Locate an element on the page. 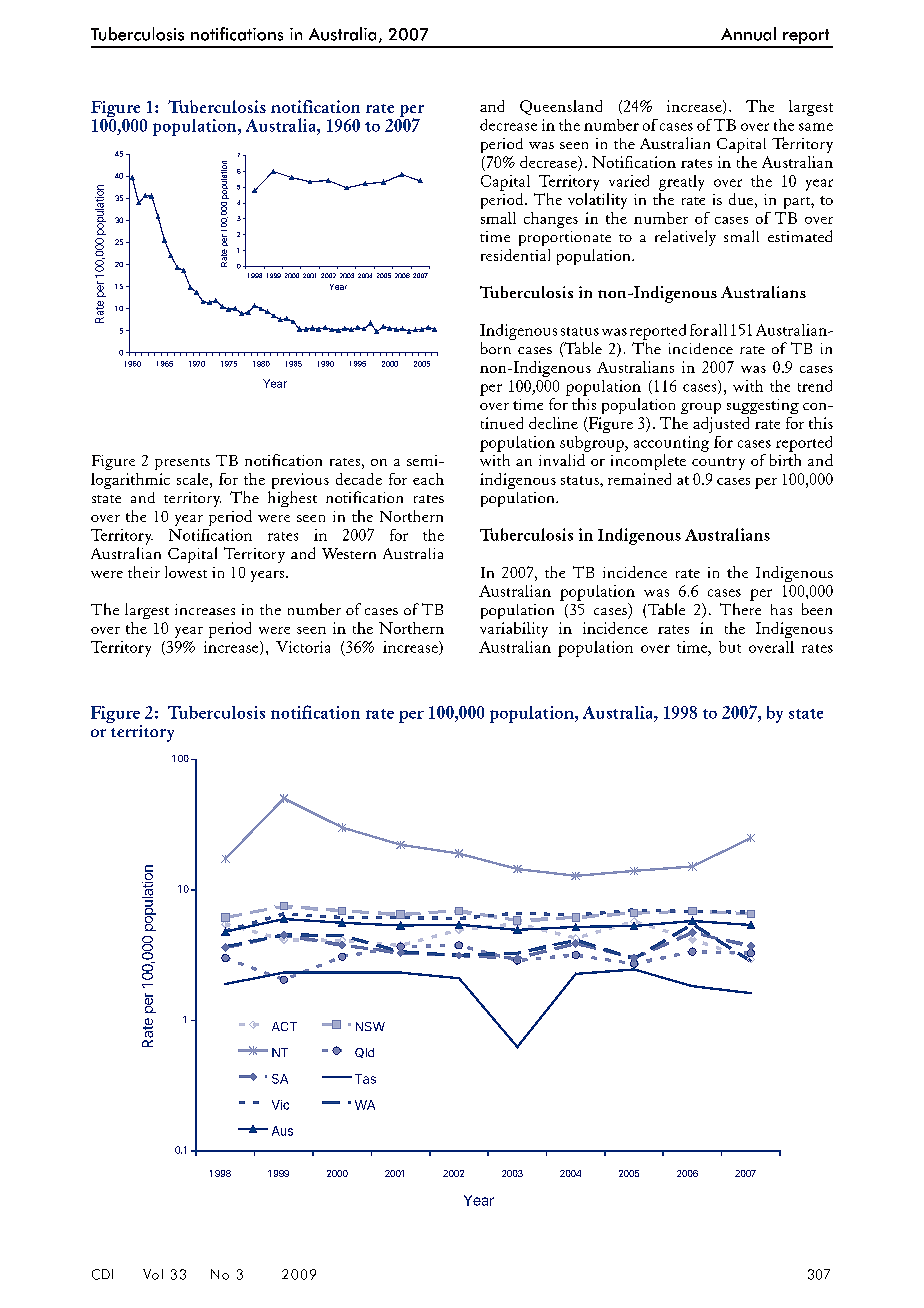  Queensland is located at coordinates (561, 107).
